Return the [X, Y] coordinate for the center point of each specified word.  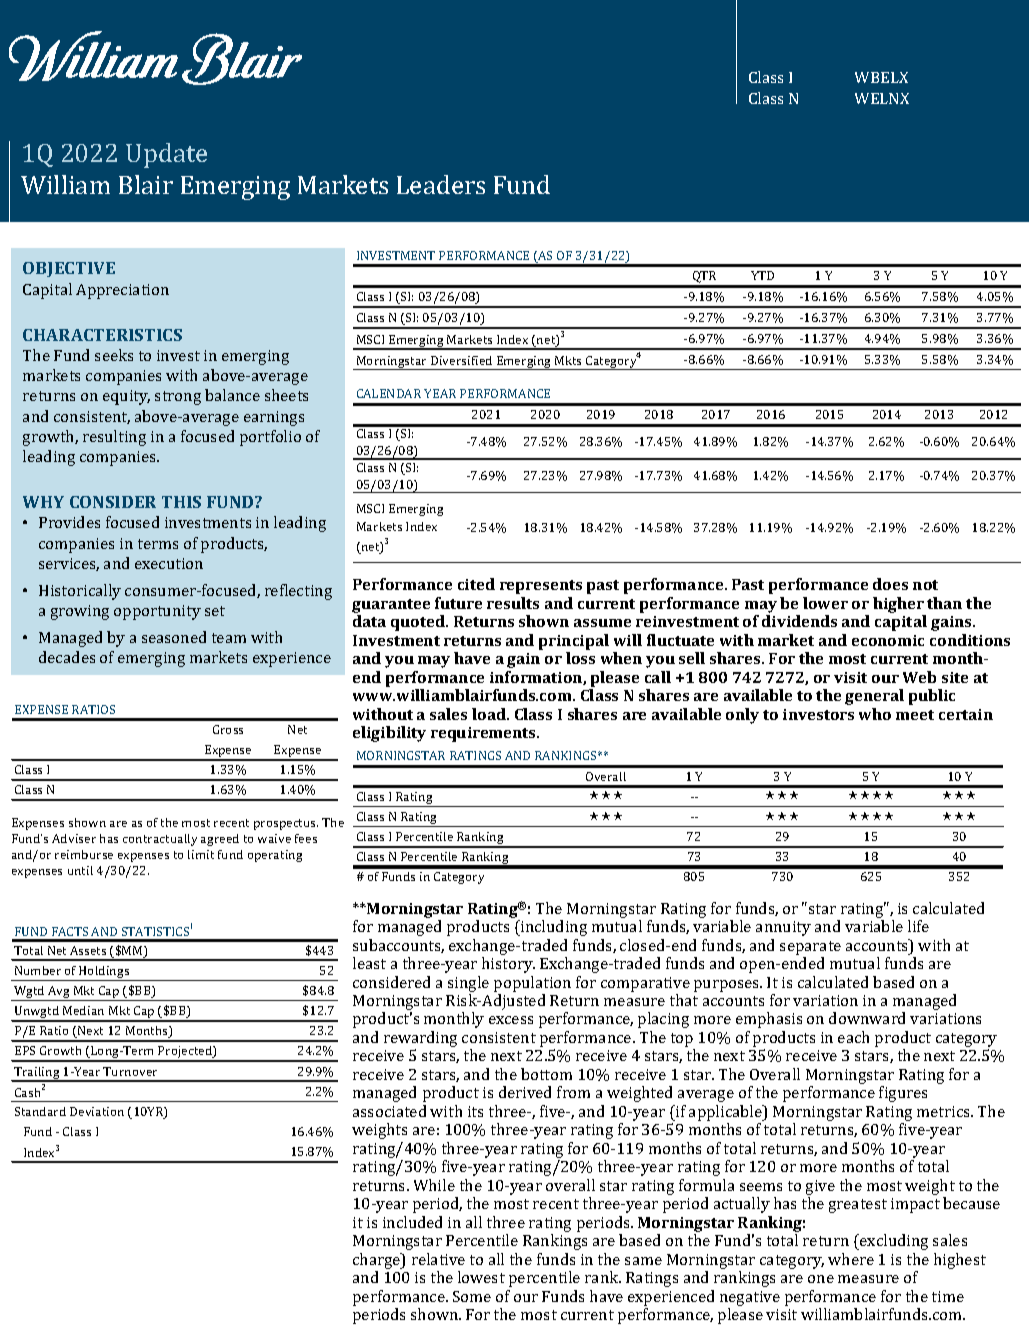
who [875, 714]
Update [166, 155]
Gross [228, 729]
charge [378, 1261]
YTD [762, 275]
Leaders [441, 184]
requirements [484, 734]
